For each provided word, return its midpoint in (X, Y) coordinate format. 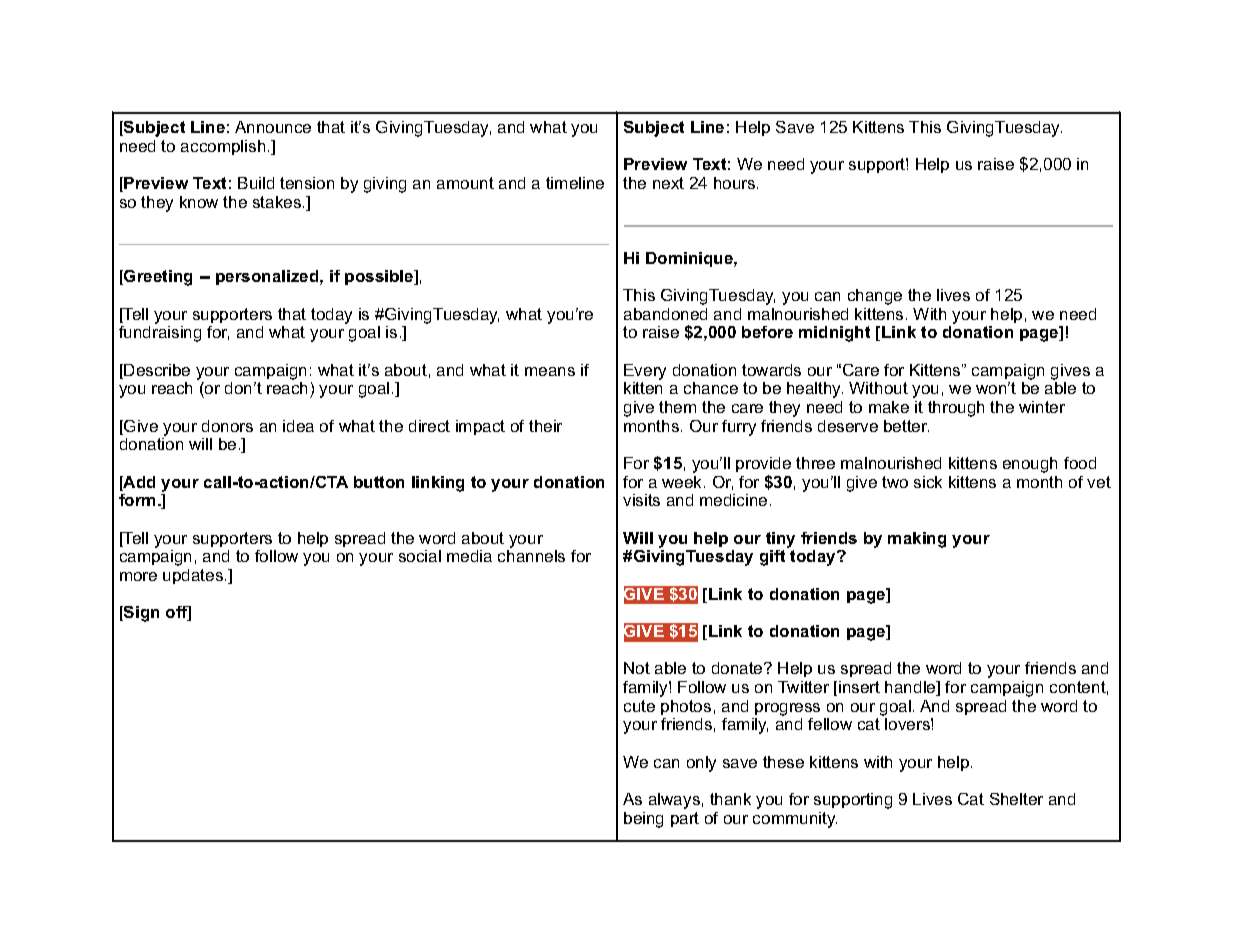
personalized (268, 277)
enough (1030, 465)
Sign (140, 614)
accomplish (223, 147)
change (875, 297)
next (668, 183)
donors (227, 426)
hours (736, 183)
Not (637, 668)
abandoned (665, 314)
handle (911, 688)
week (683, 482)
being (643, 820)
